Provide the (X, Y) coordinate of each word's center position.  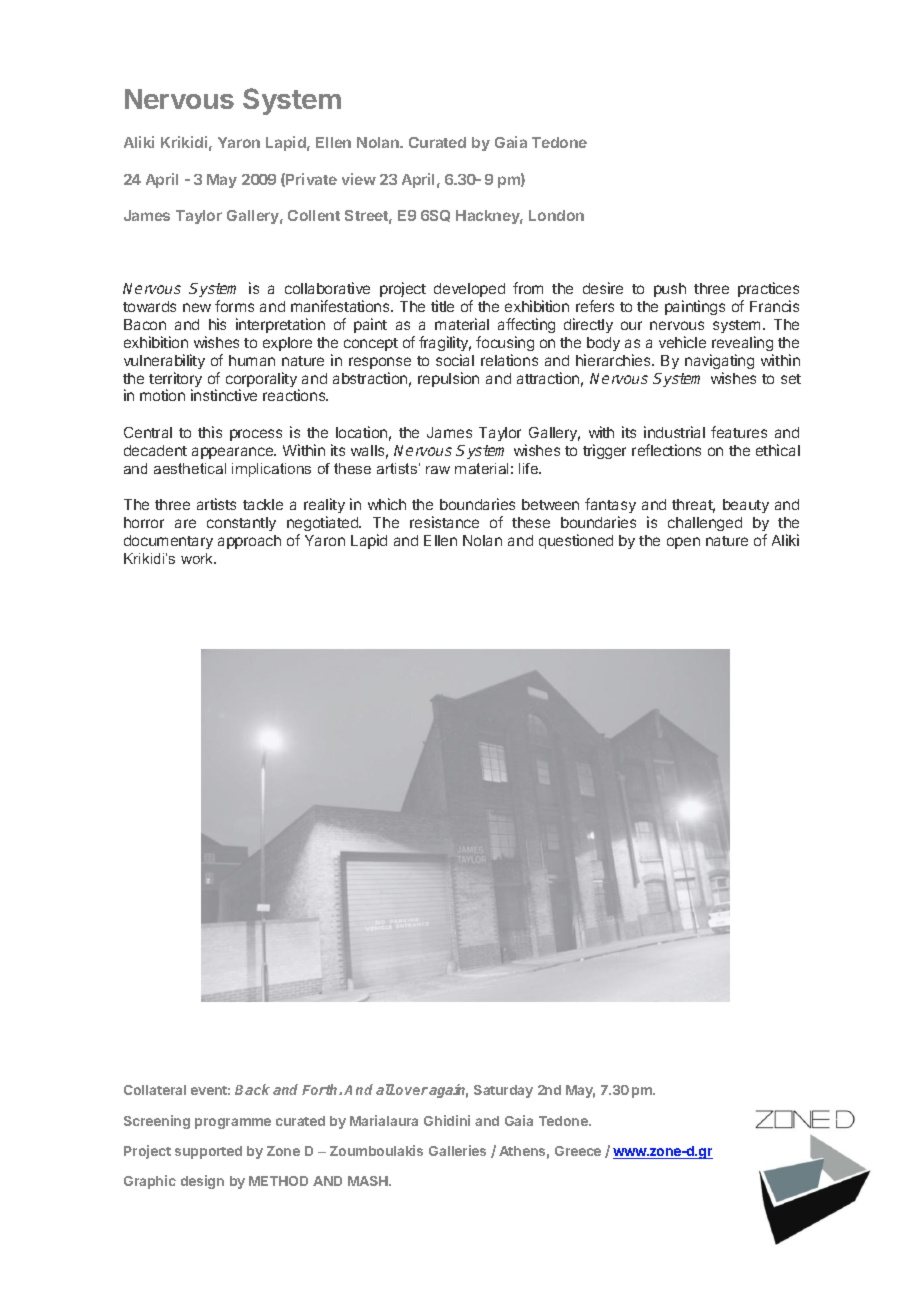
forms (234, 306)
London (556, 215)
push (670, 290)
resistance (444, 522)
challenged (705, 524)
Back (252, 1089)
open (683, 543)
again (448, 1091)
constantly (241, 524)
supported (208, 1152)
